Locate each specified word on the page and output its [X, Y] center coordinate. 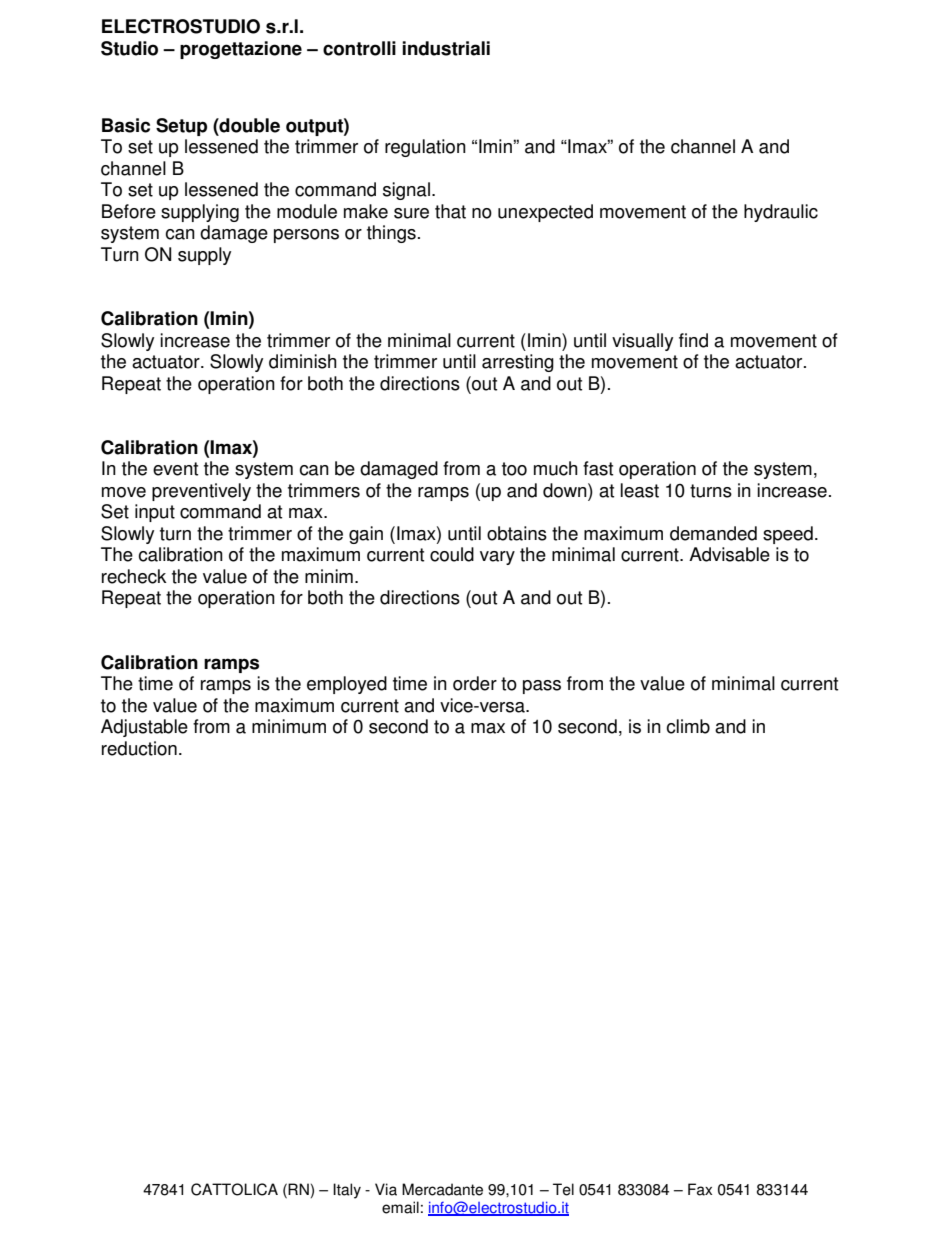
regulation [425, 148]
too [514, 469]
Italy [347, 1191]
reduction [139, 748]
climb [688, 726]
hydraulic [781, 213]
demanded [713, 533]
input [155, 513]
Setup [181, 127]
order [475, 683]
